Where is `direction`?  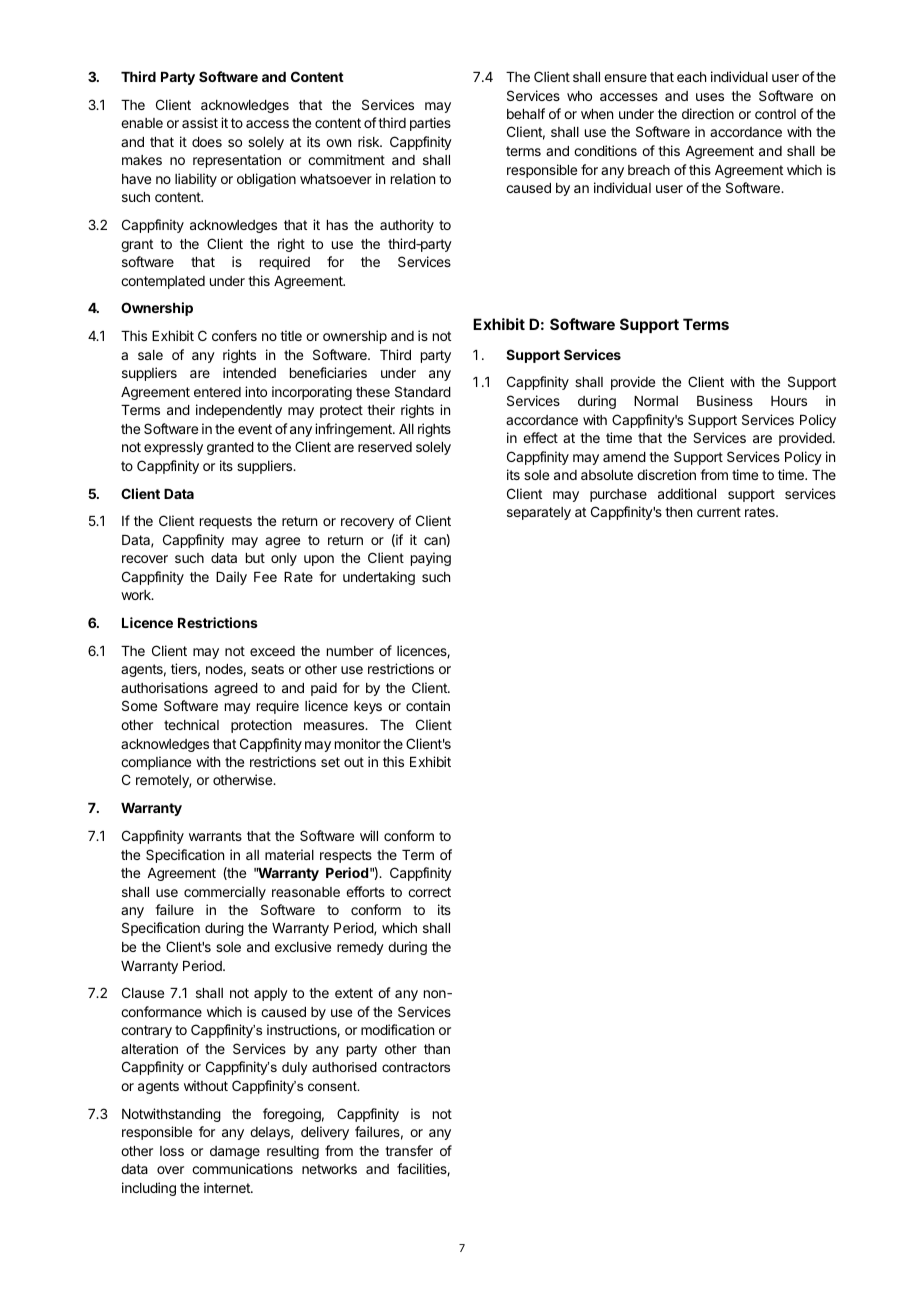
direction is located at coordinates (708, 113).
